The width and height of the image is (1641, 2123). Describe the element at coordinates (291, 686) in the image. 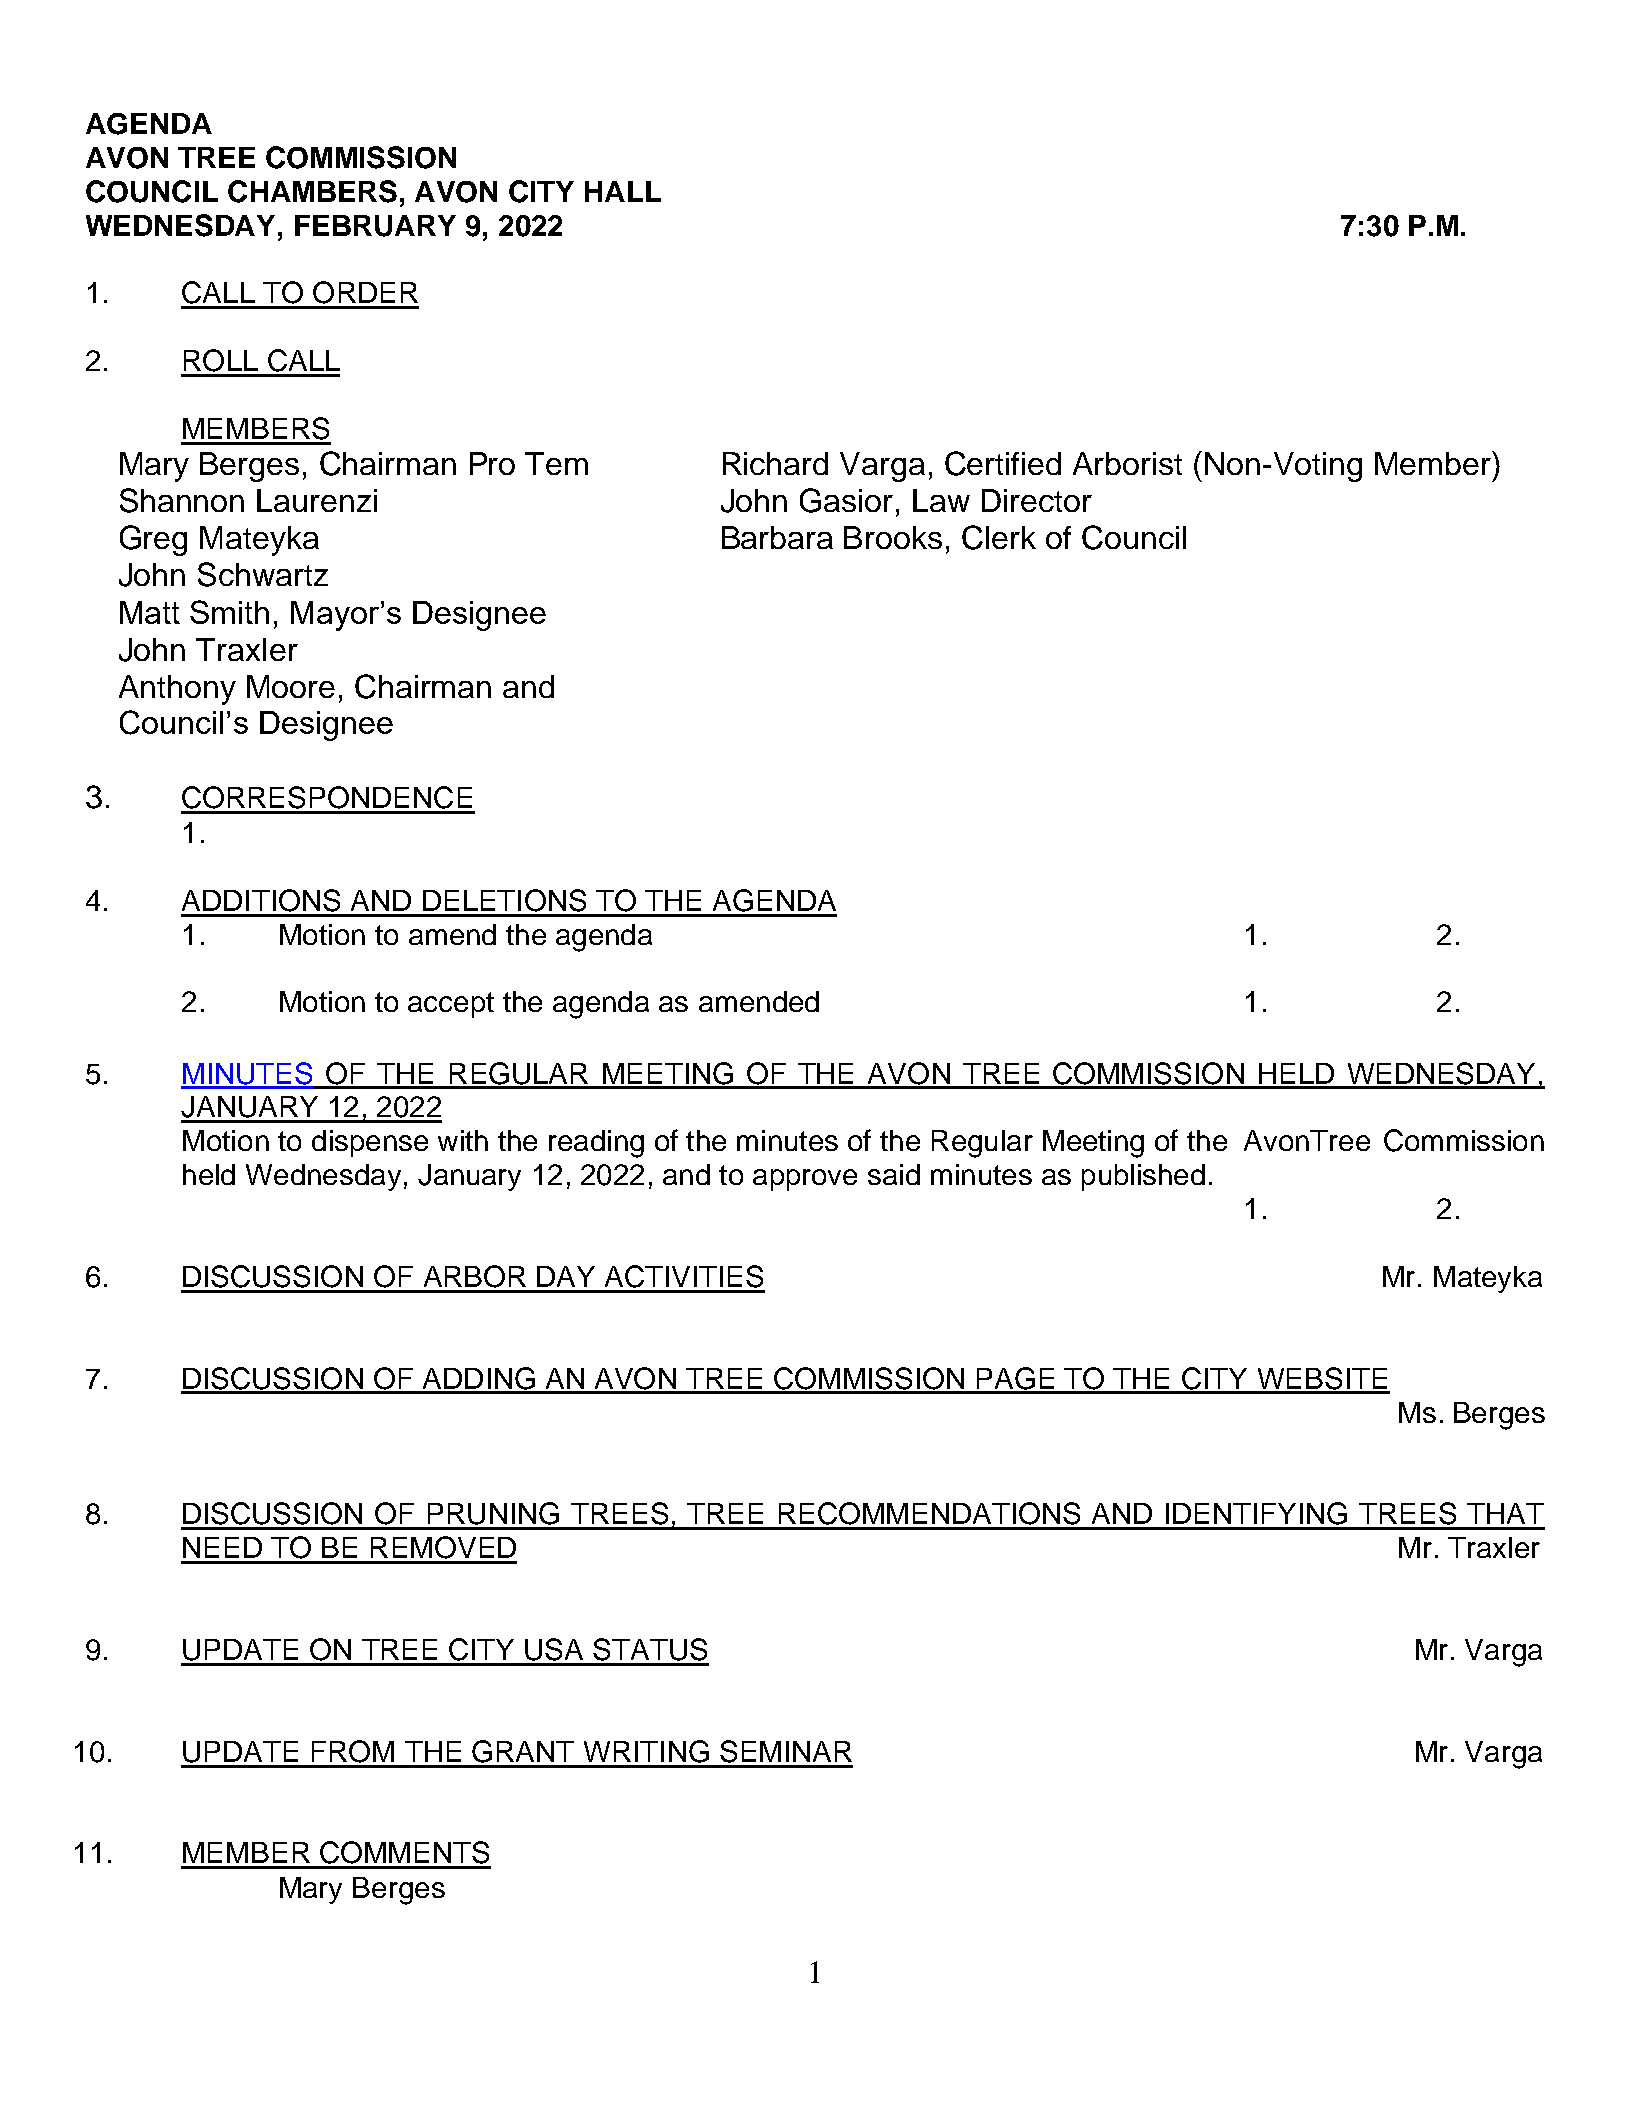

I see `Moore` at that location.
